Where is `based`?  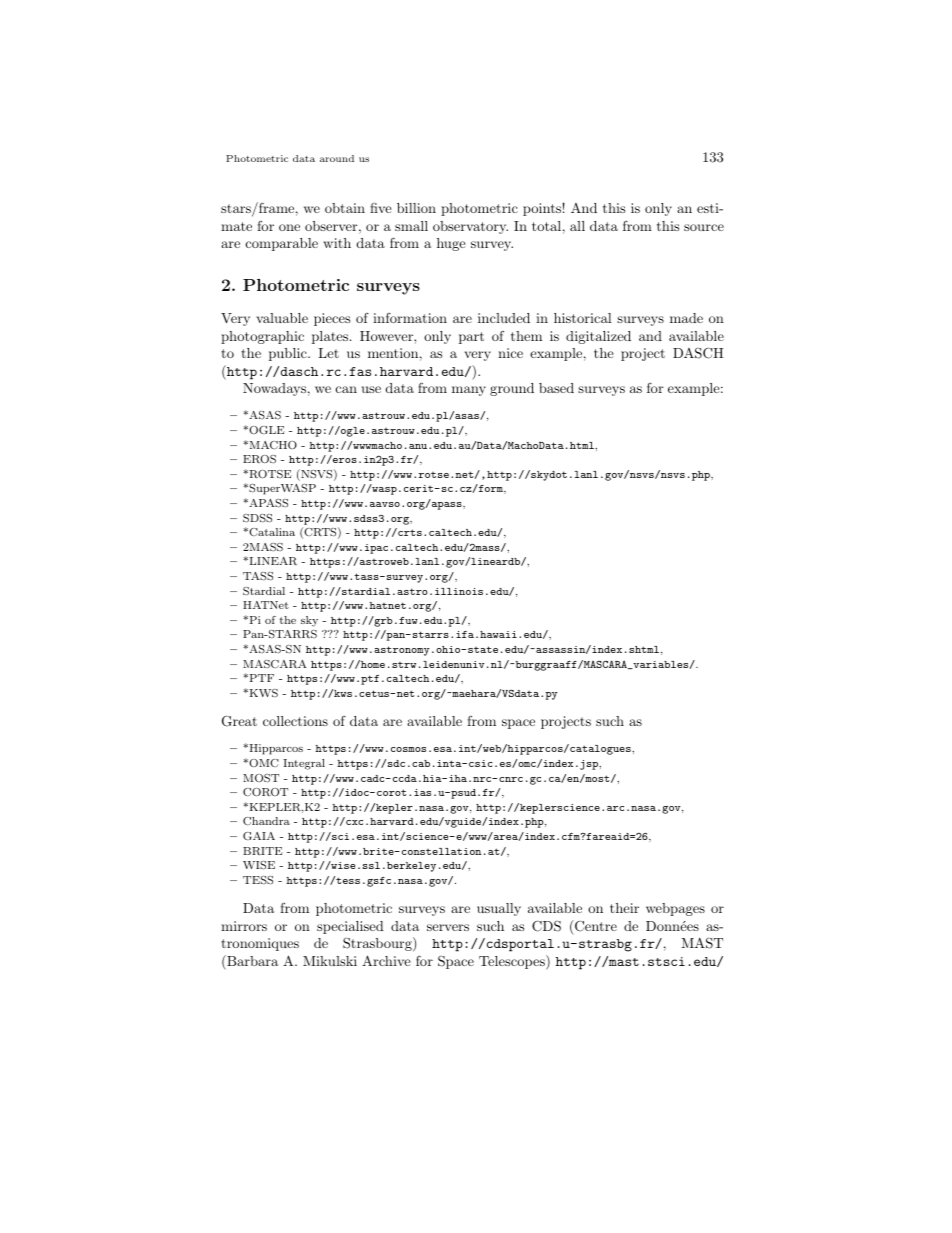 based is located at coordinates (556, 388).
